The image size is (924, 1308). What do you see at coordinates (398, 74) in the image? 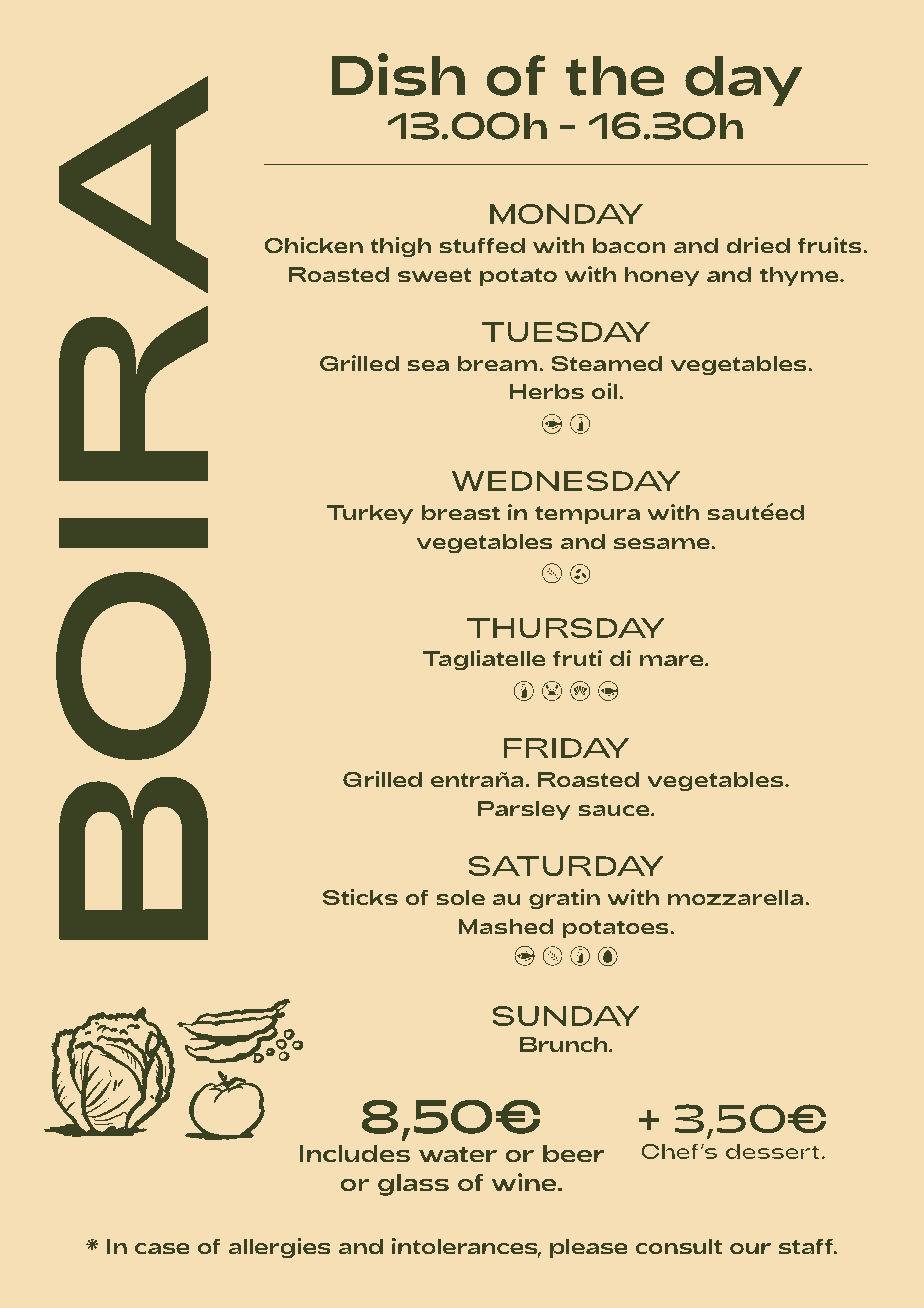
I see `Dish` at bounding box center [398, 74].
